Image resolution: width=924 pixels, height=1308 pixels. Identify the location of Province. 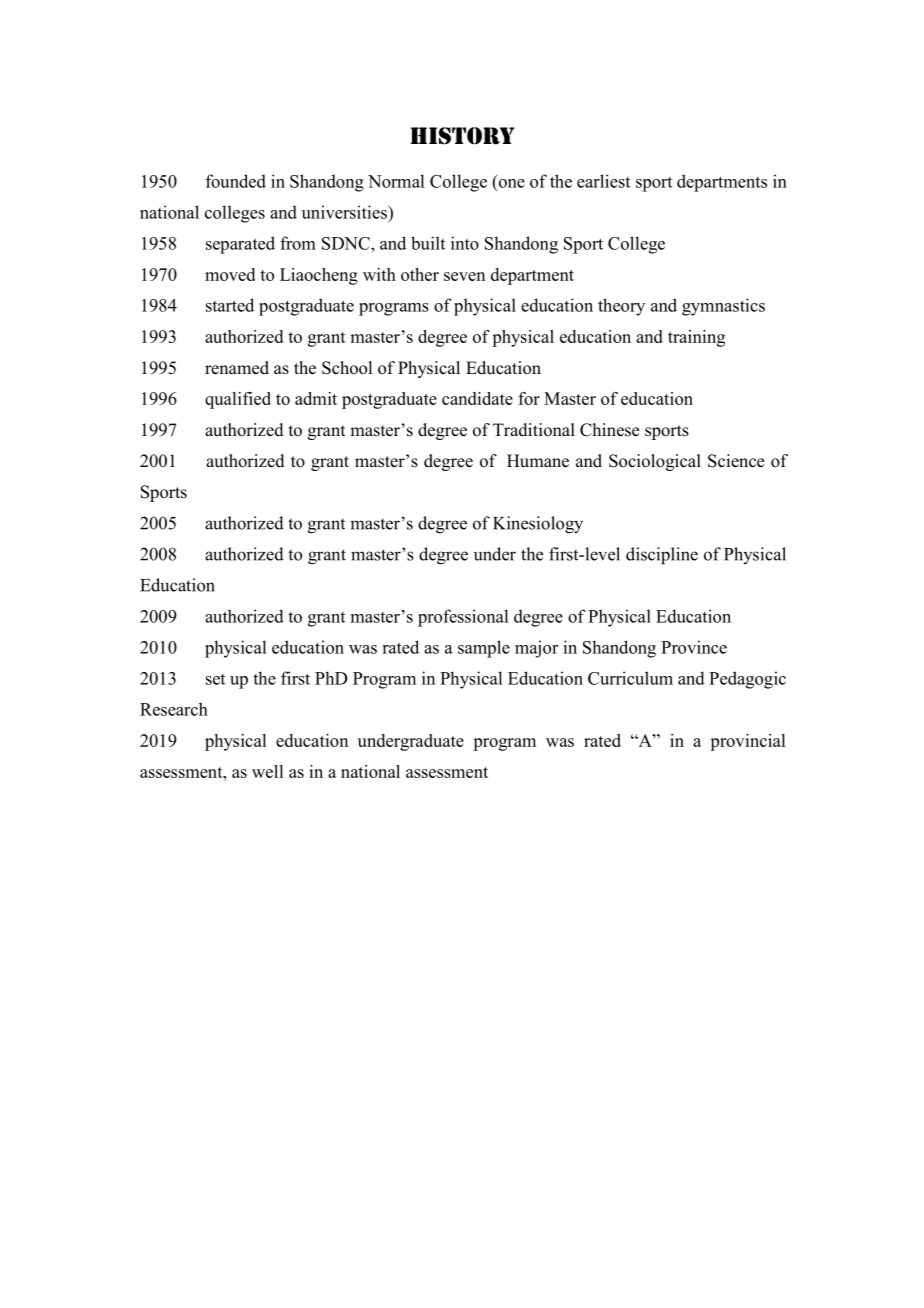
(694, 647).
